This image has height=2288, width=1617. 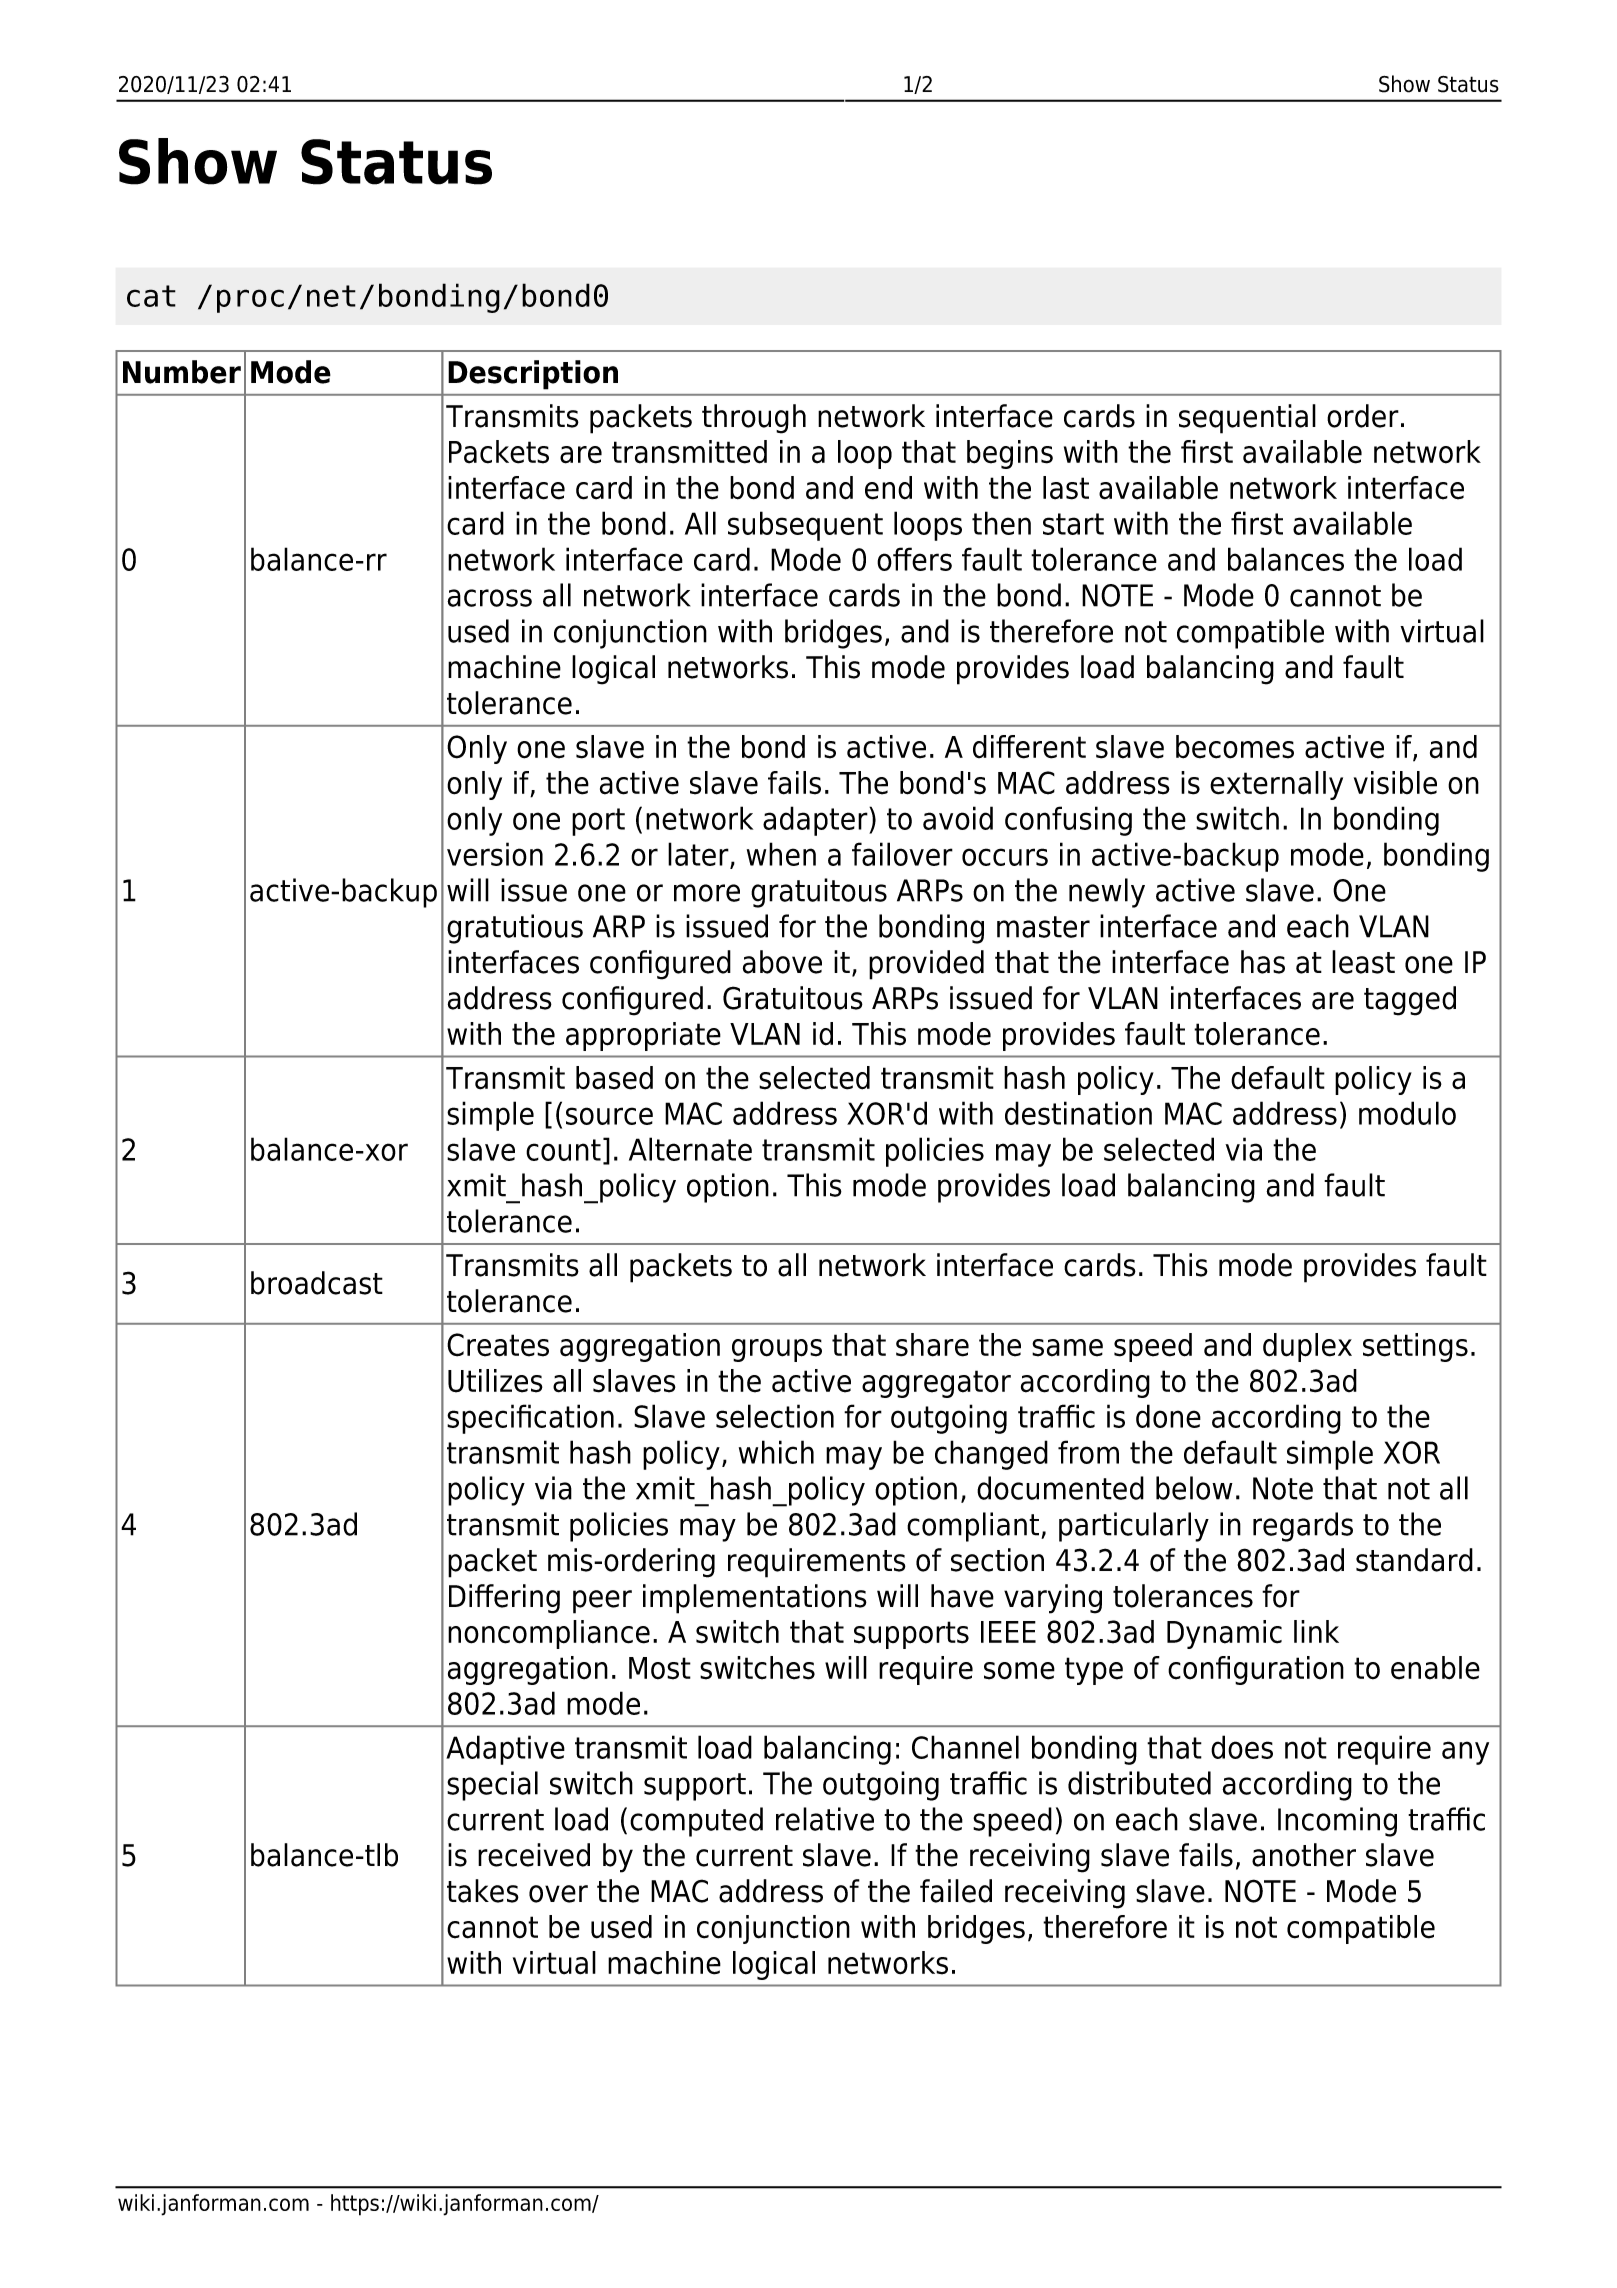 What do you see at coordinates (1307, 1347) in the image?
I see `duplex` at bounding box center [1307, 1347].
